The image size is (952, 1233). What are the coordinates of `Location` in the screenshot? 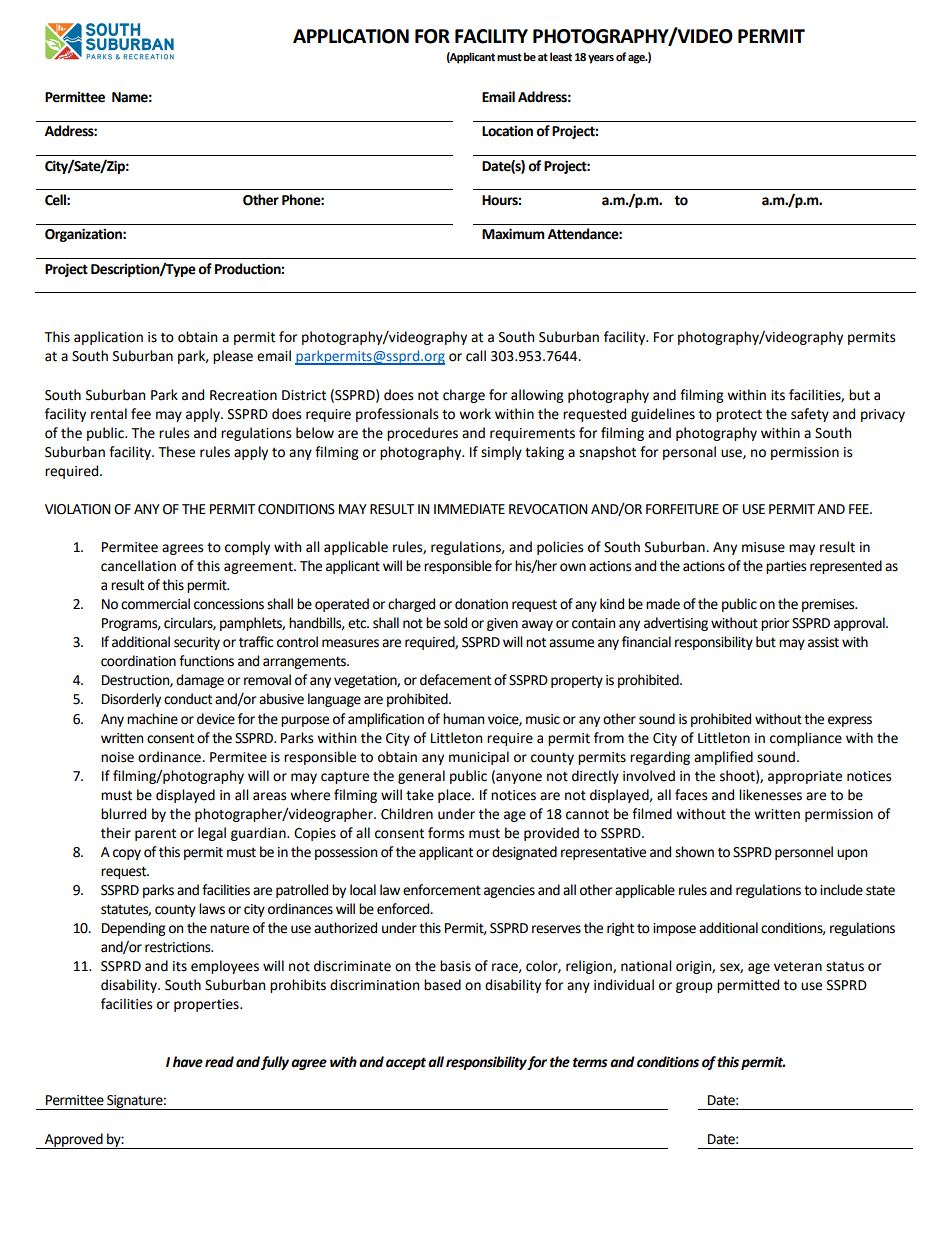 It's located at (507, 131).
